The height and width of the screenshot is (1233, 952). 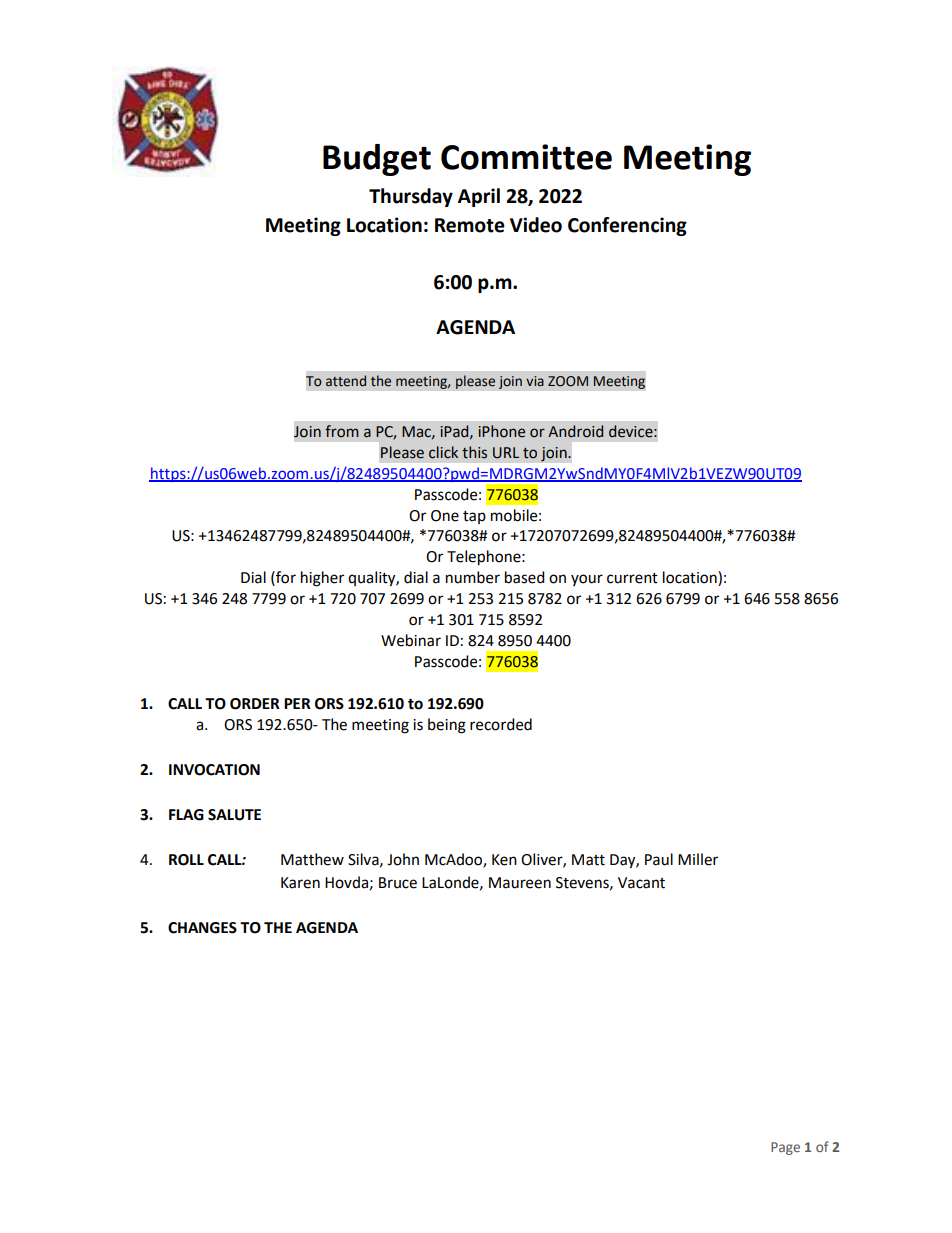 What do you see at coordinates (255, 704) in the screenshot?
I see `ORDER` at bounding box center [255, 704].
